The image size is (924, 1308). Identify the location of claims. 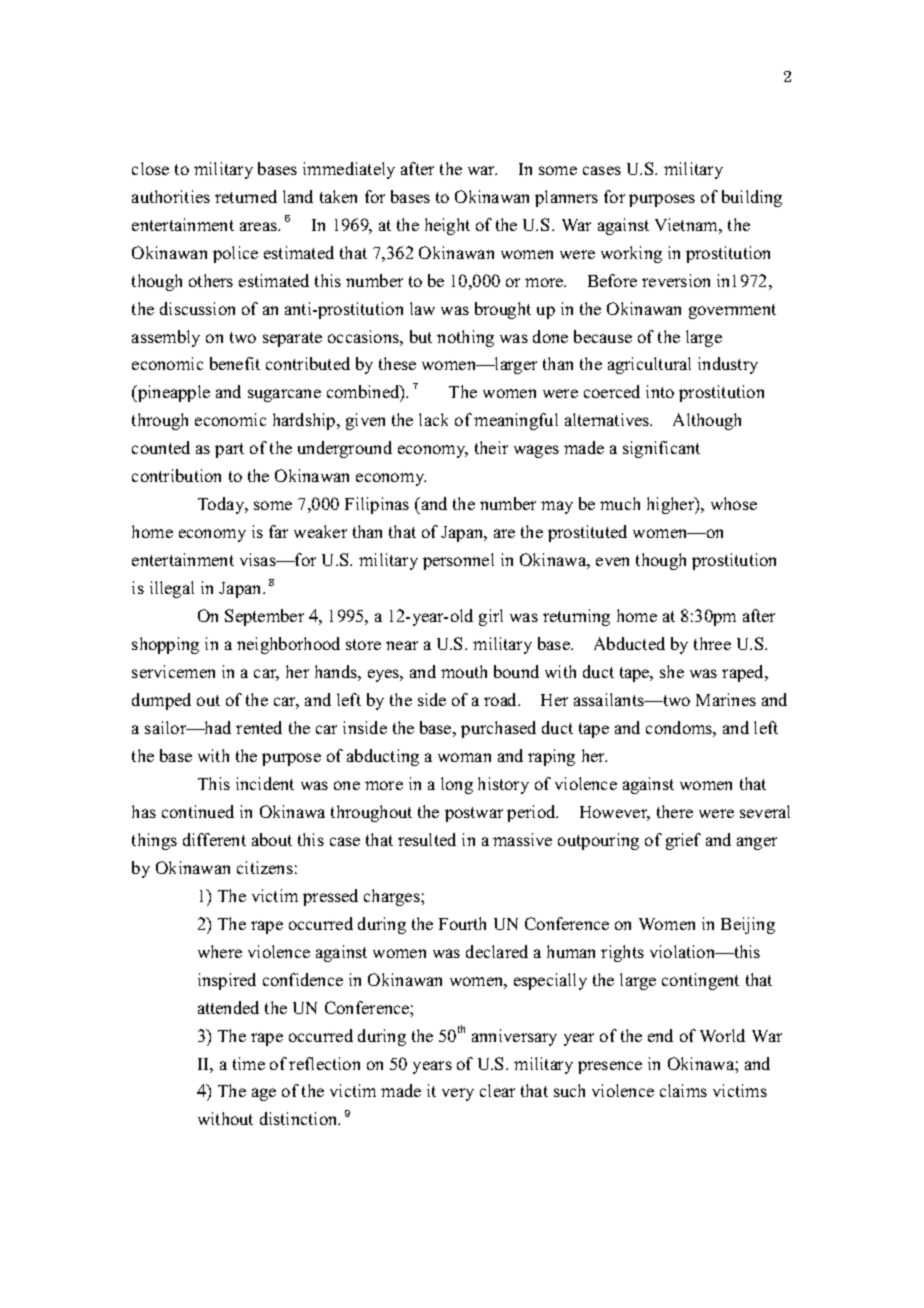
(683, 1090).
